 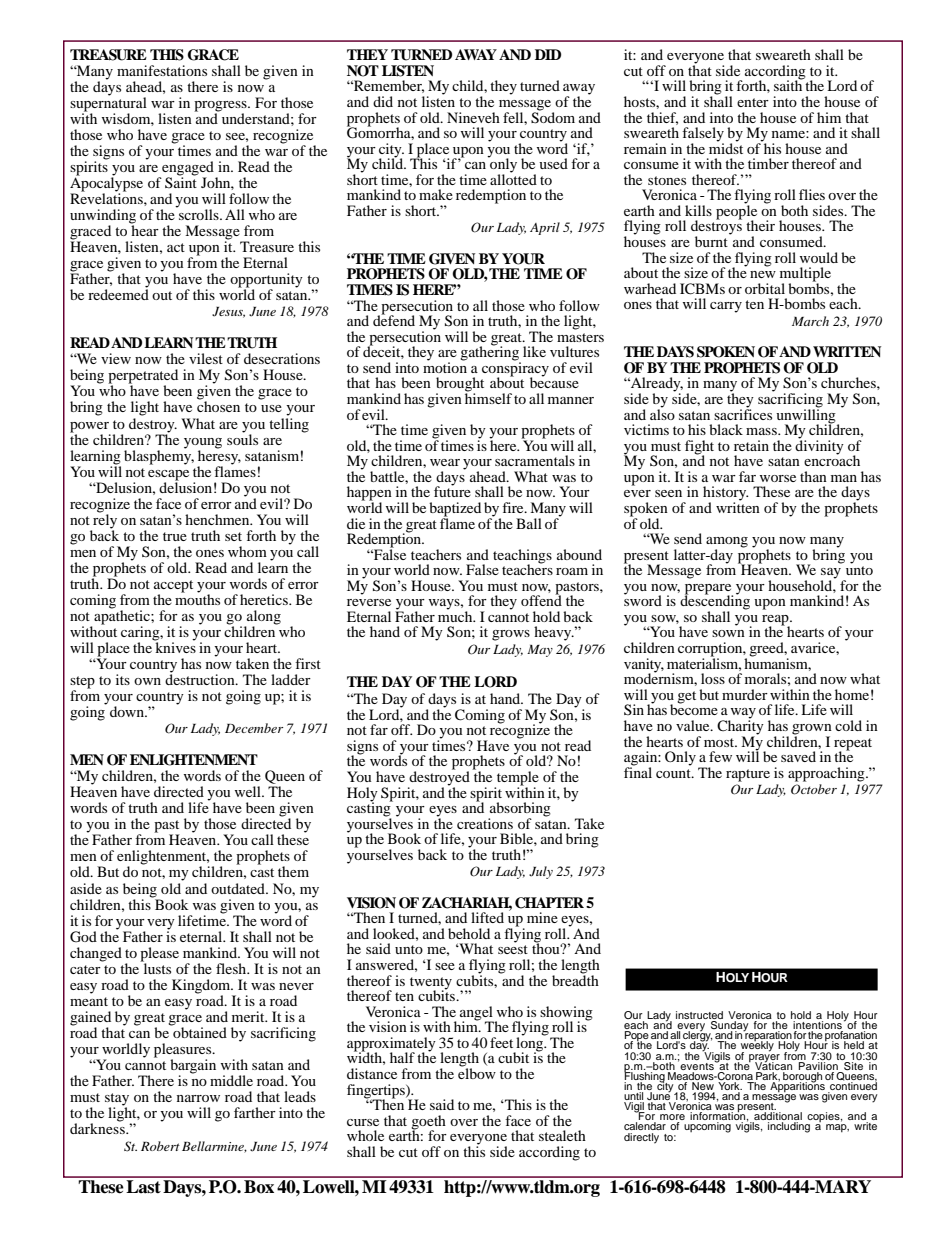 What do you see at coordinates (753, 102) in the screenshot?
I see `enter` at bounding box center [753, 102].
